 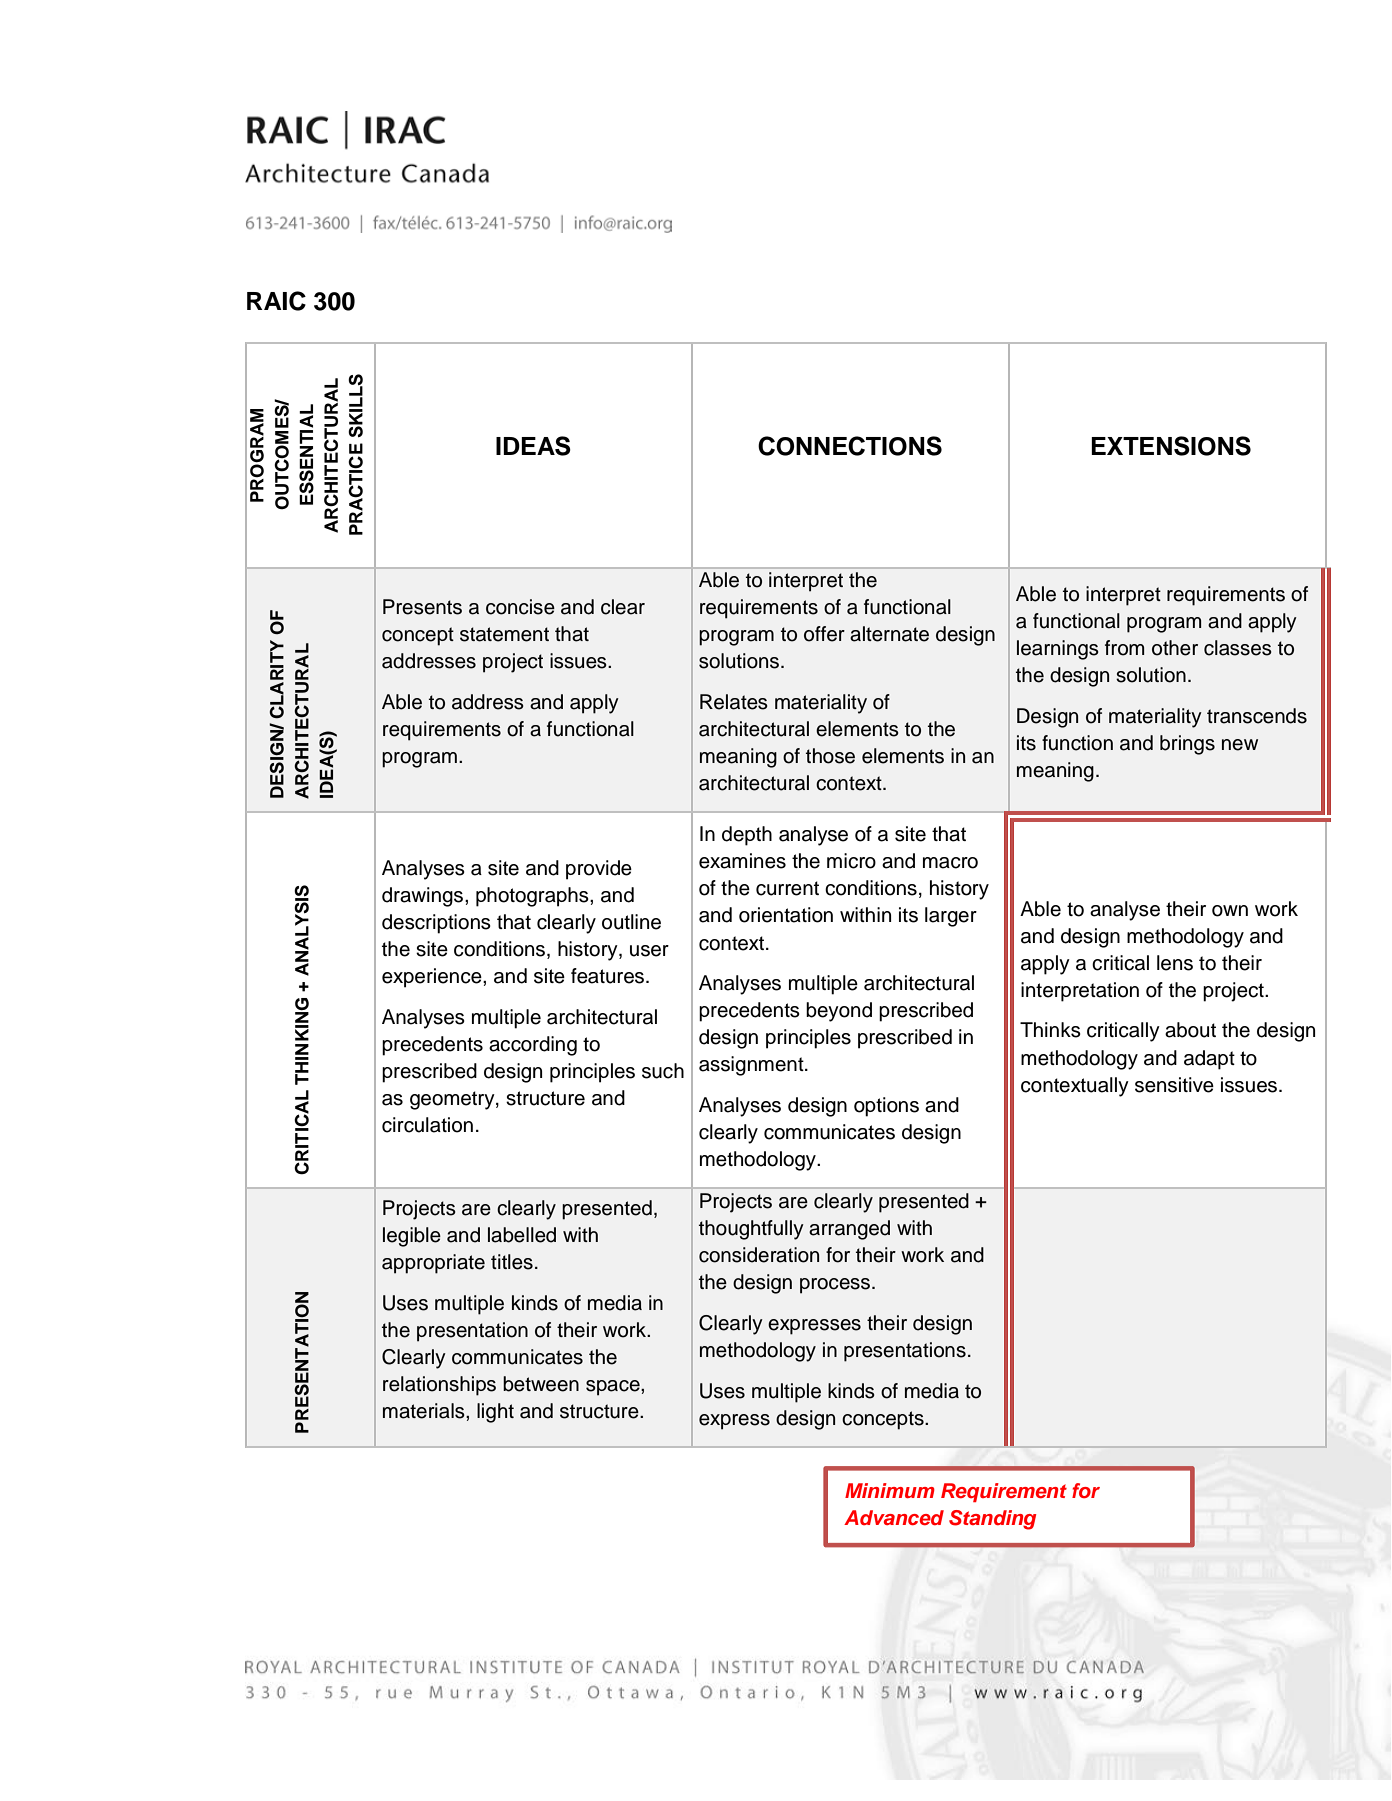 I want to click on light, so click(x=495, y=1413).
